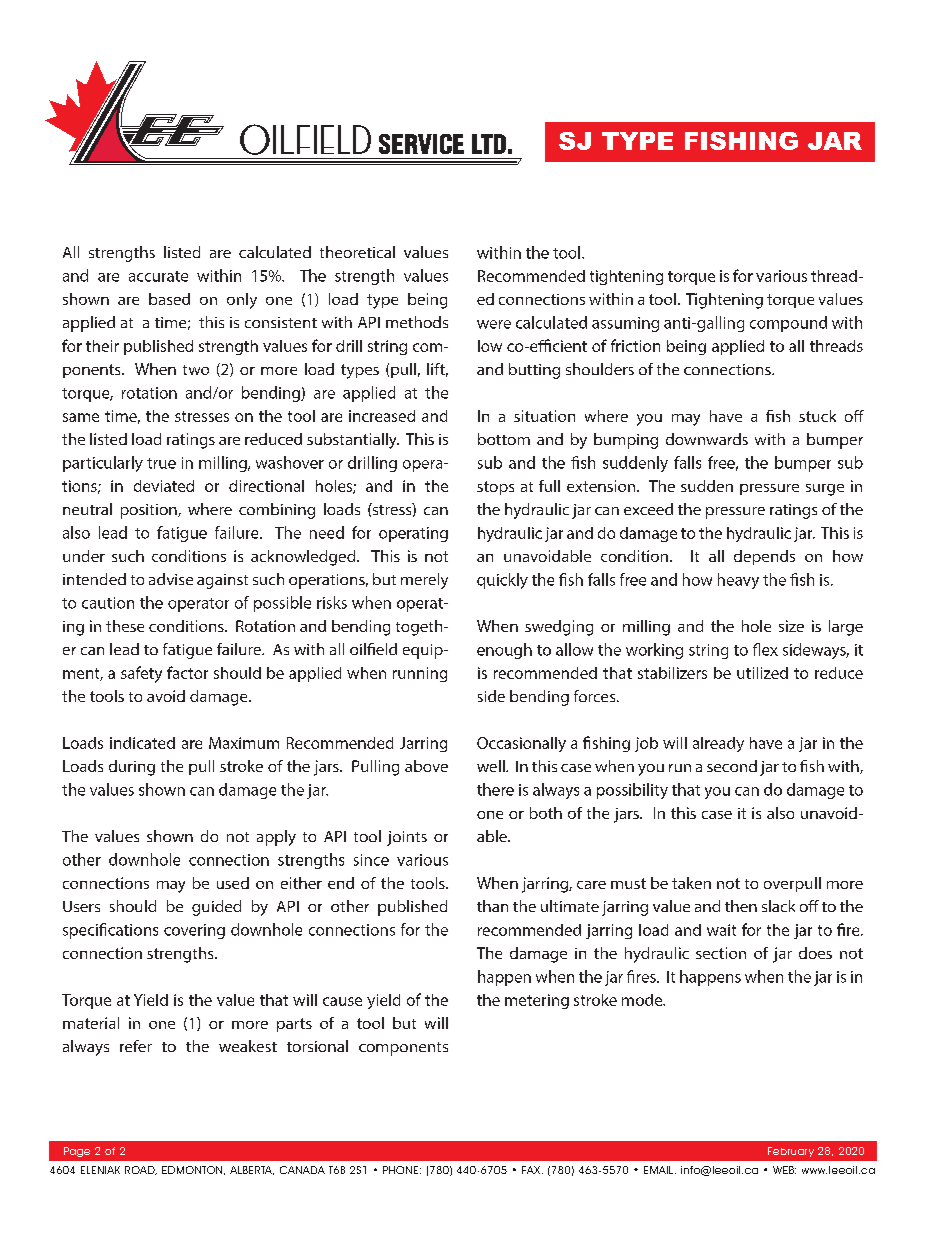  I want to click on EDMONTON, so click(193, 1170).
